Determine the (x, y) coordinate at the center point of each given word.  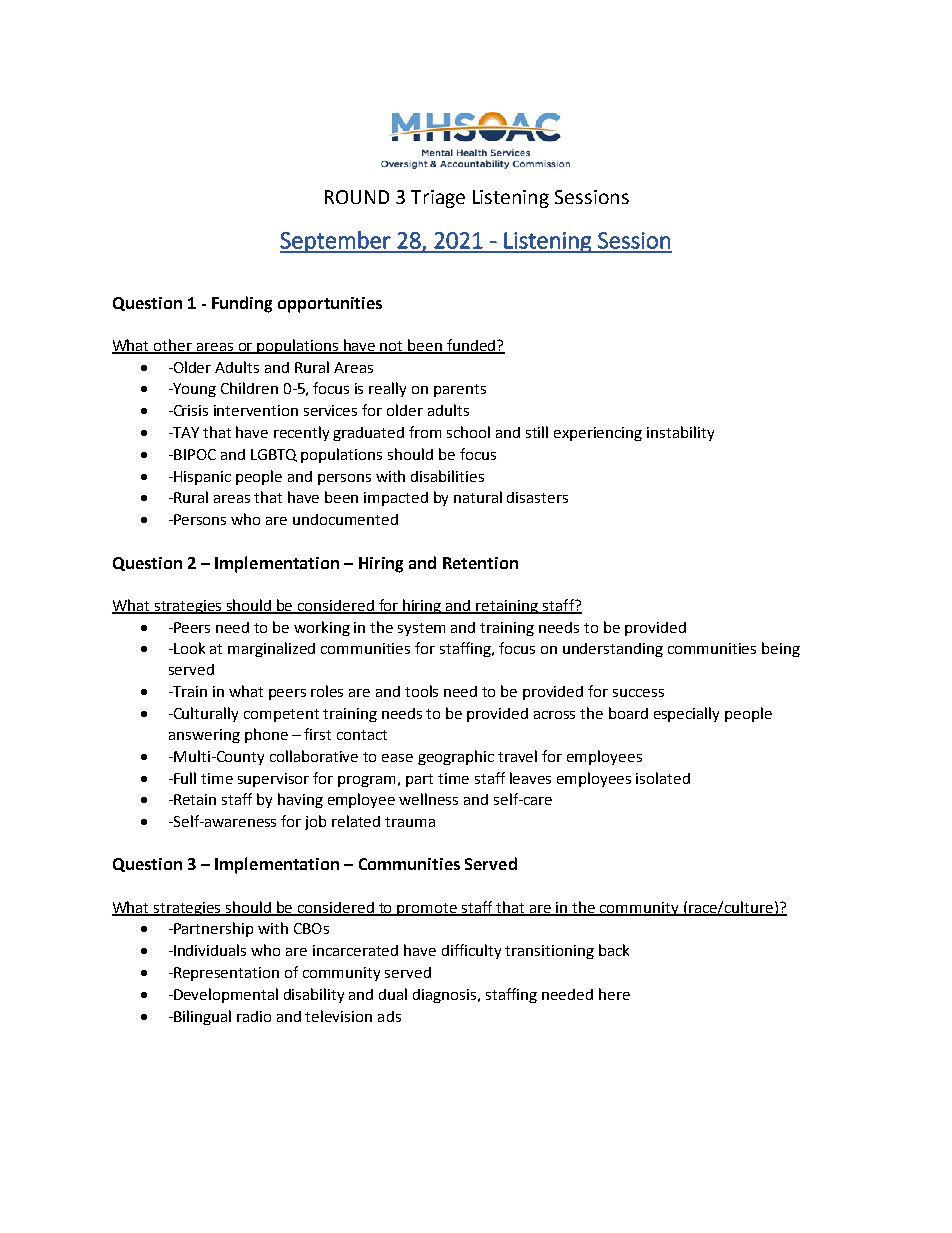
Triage (438, 199)
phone (266, 735)
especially (686, 714)
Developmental (225, 995)
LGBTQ (274, 455)
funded (470, 346)
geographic (456, 757)
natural (478, 497)
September (336, 242)
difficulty (471, 951)
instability (680, 433)
